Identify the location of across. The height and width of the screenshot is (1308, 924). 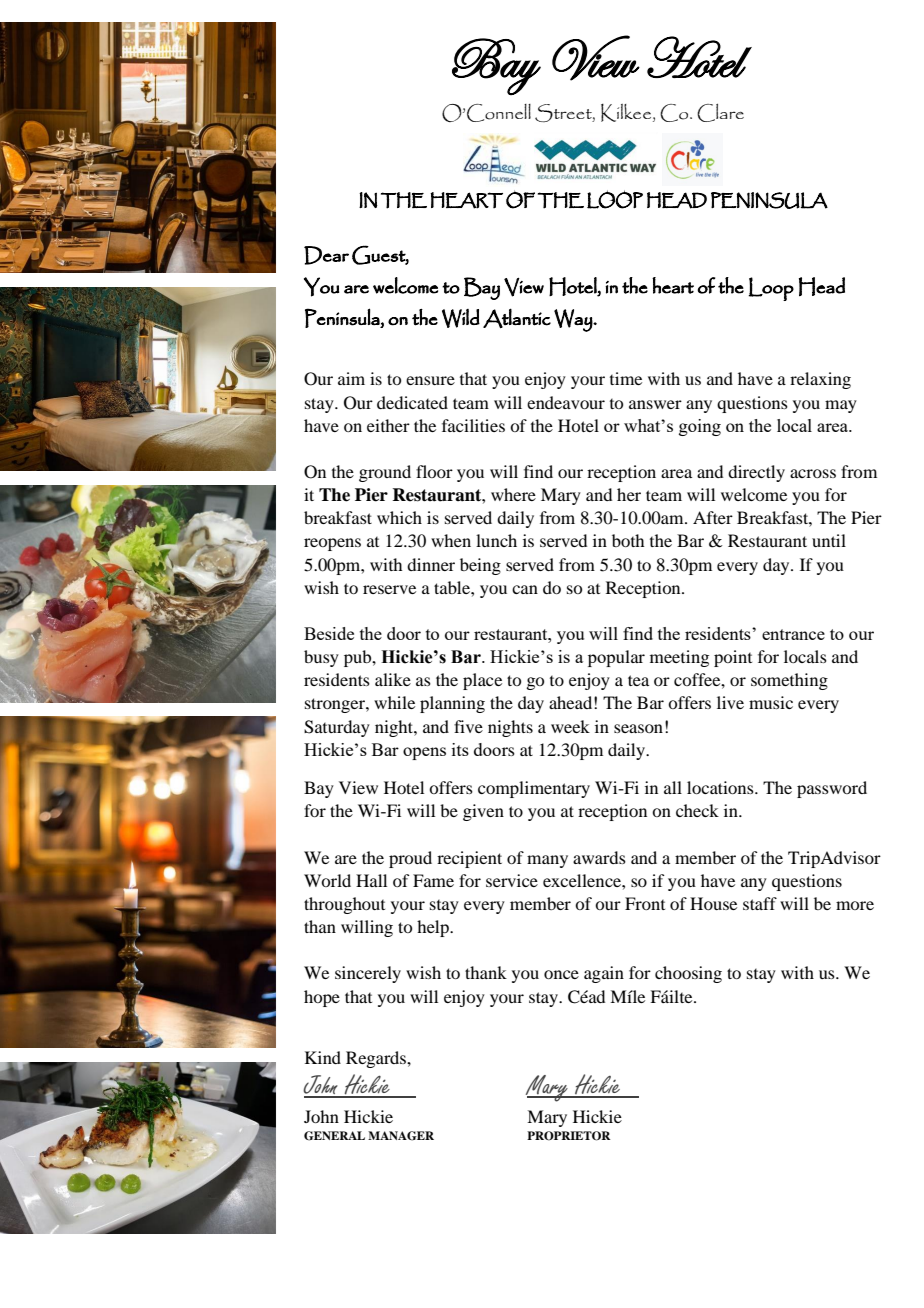
(813, 473).
